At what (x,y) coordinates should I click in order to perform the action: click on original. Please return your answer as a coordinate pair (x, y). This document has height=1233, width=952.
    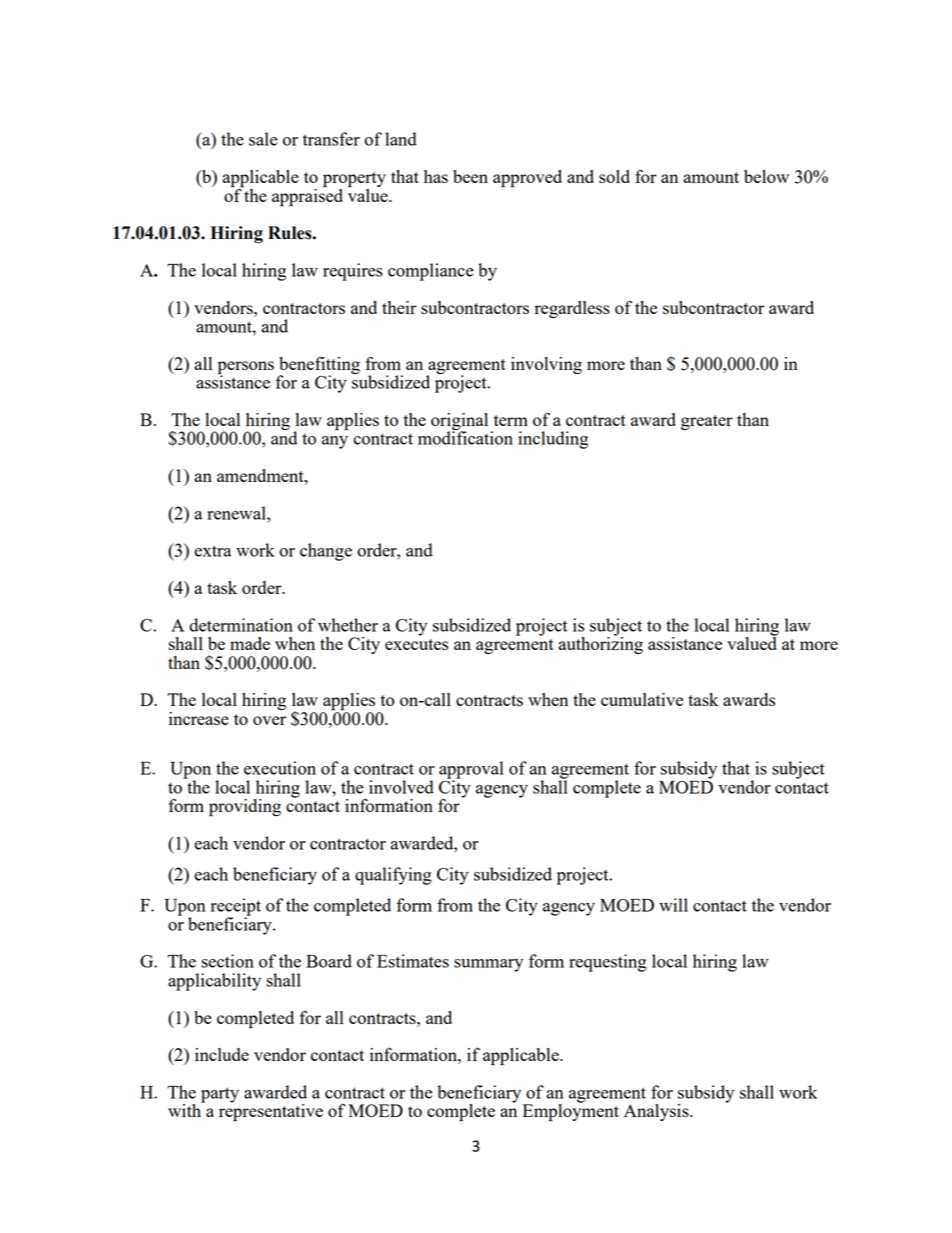
    Looking at the image, I should click on (459, 422).
